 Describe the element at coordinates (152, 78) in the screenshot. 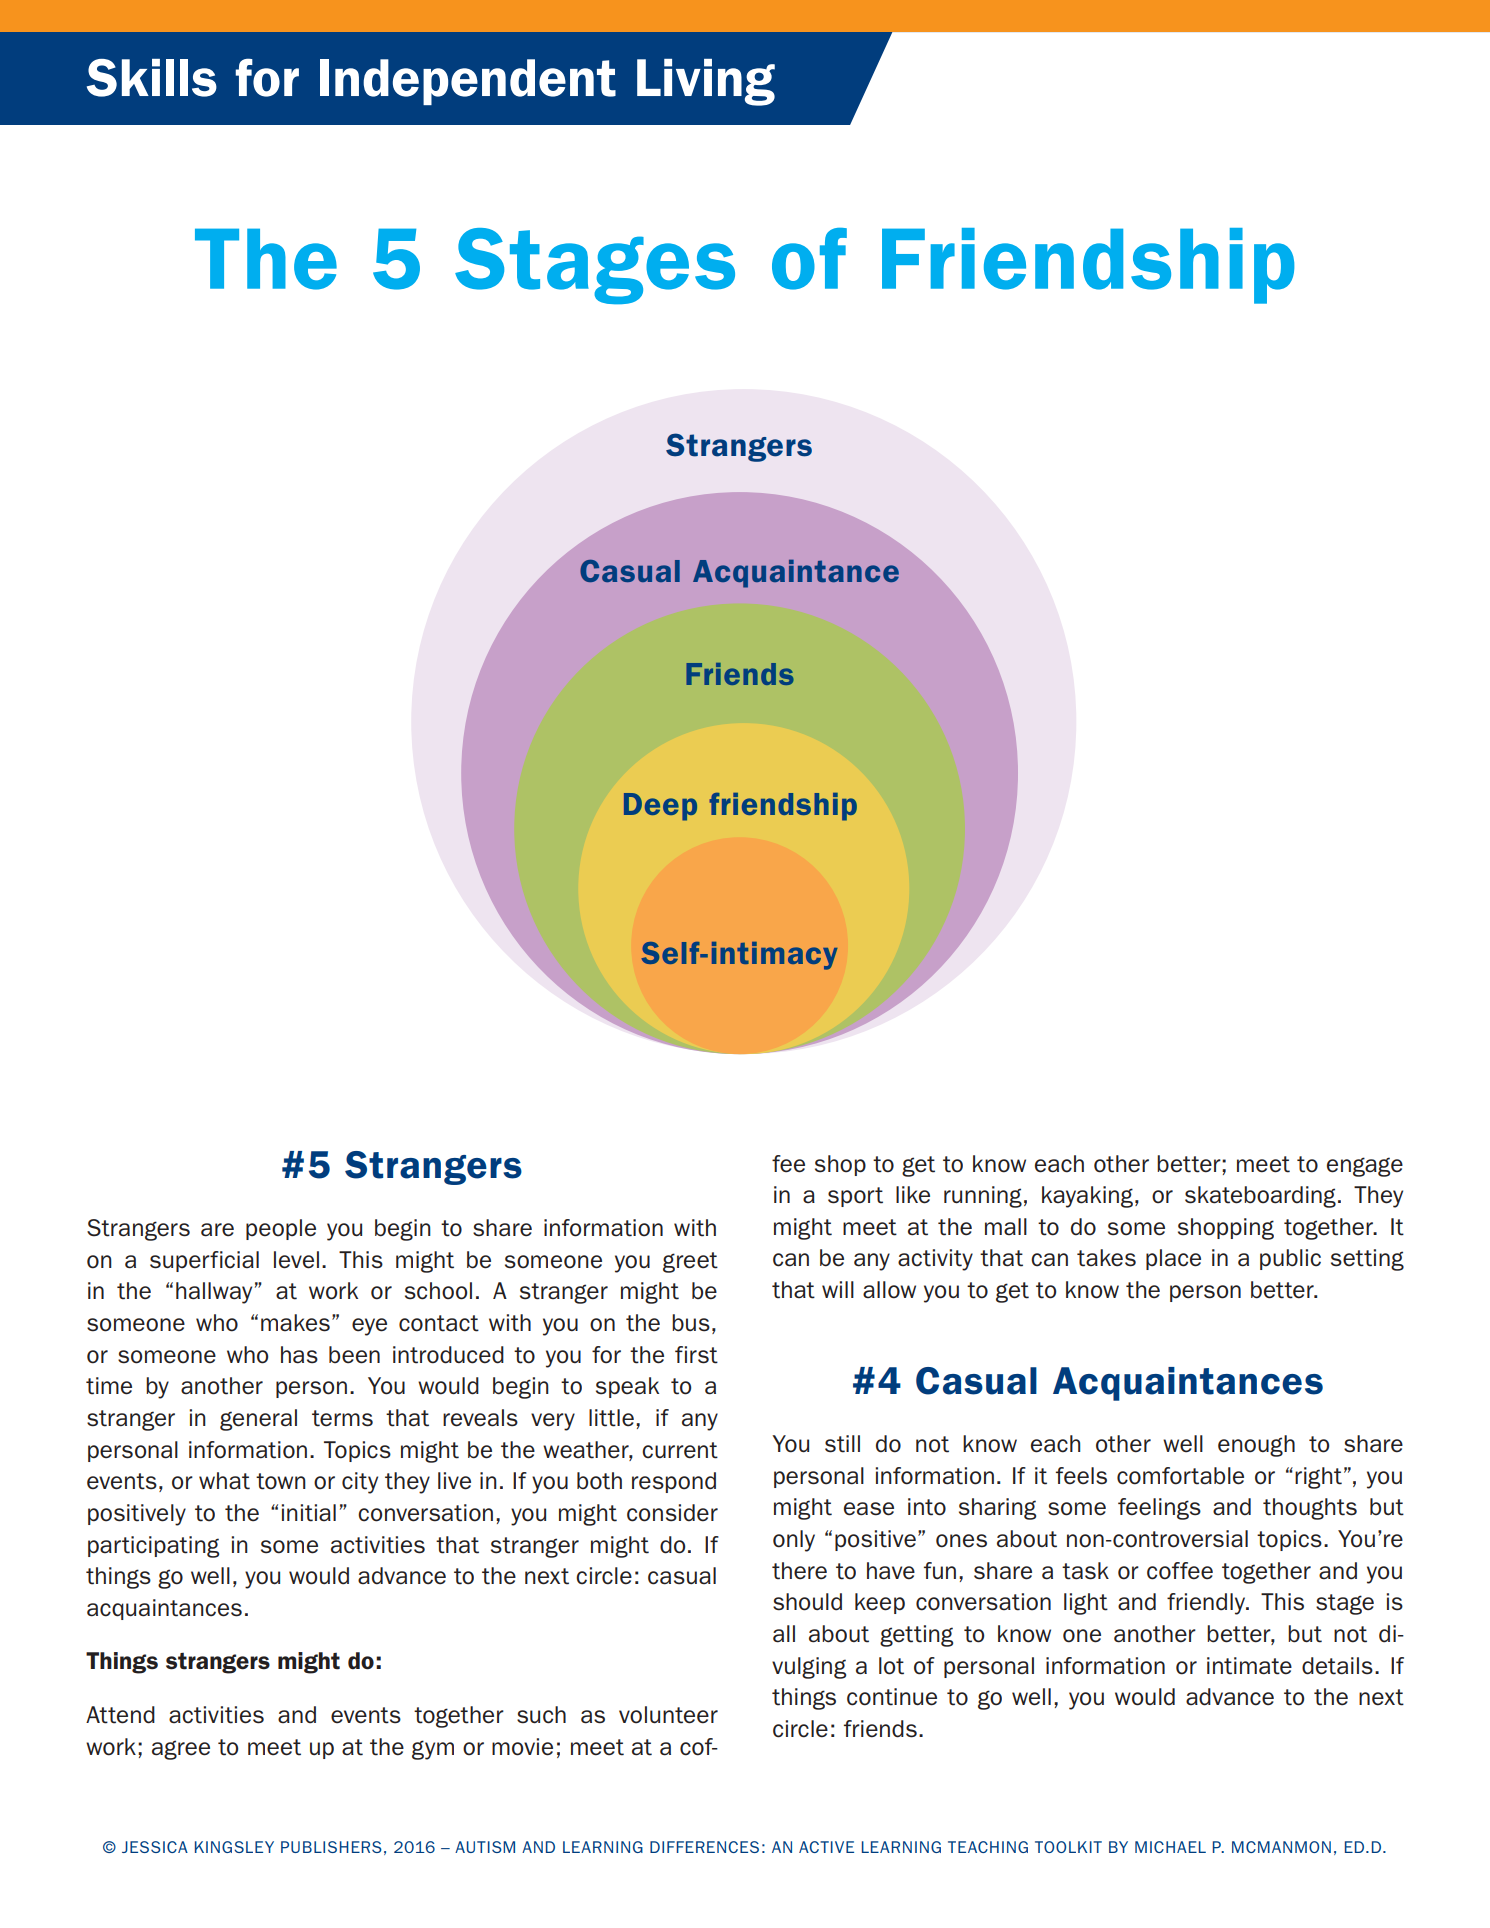

I see `Skills` at that location.
